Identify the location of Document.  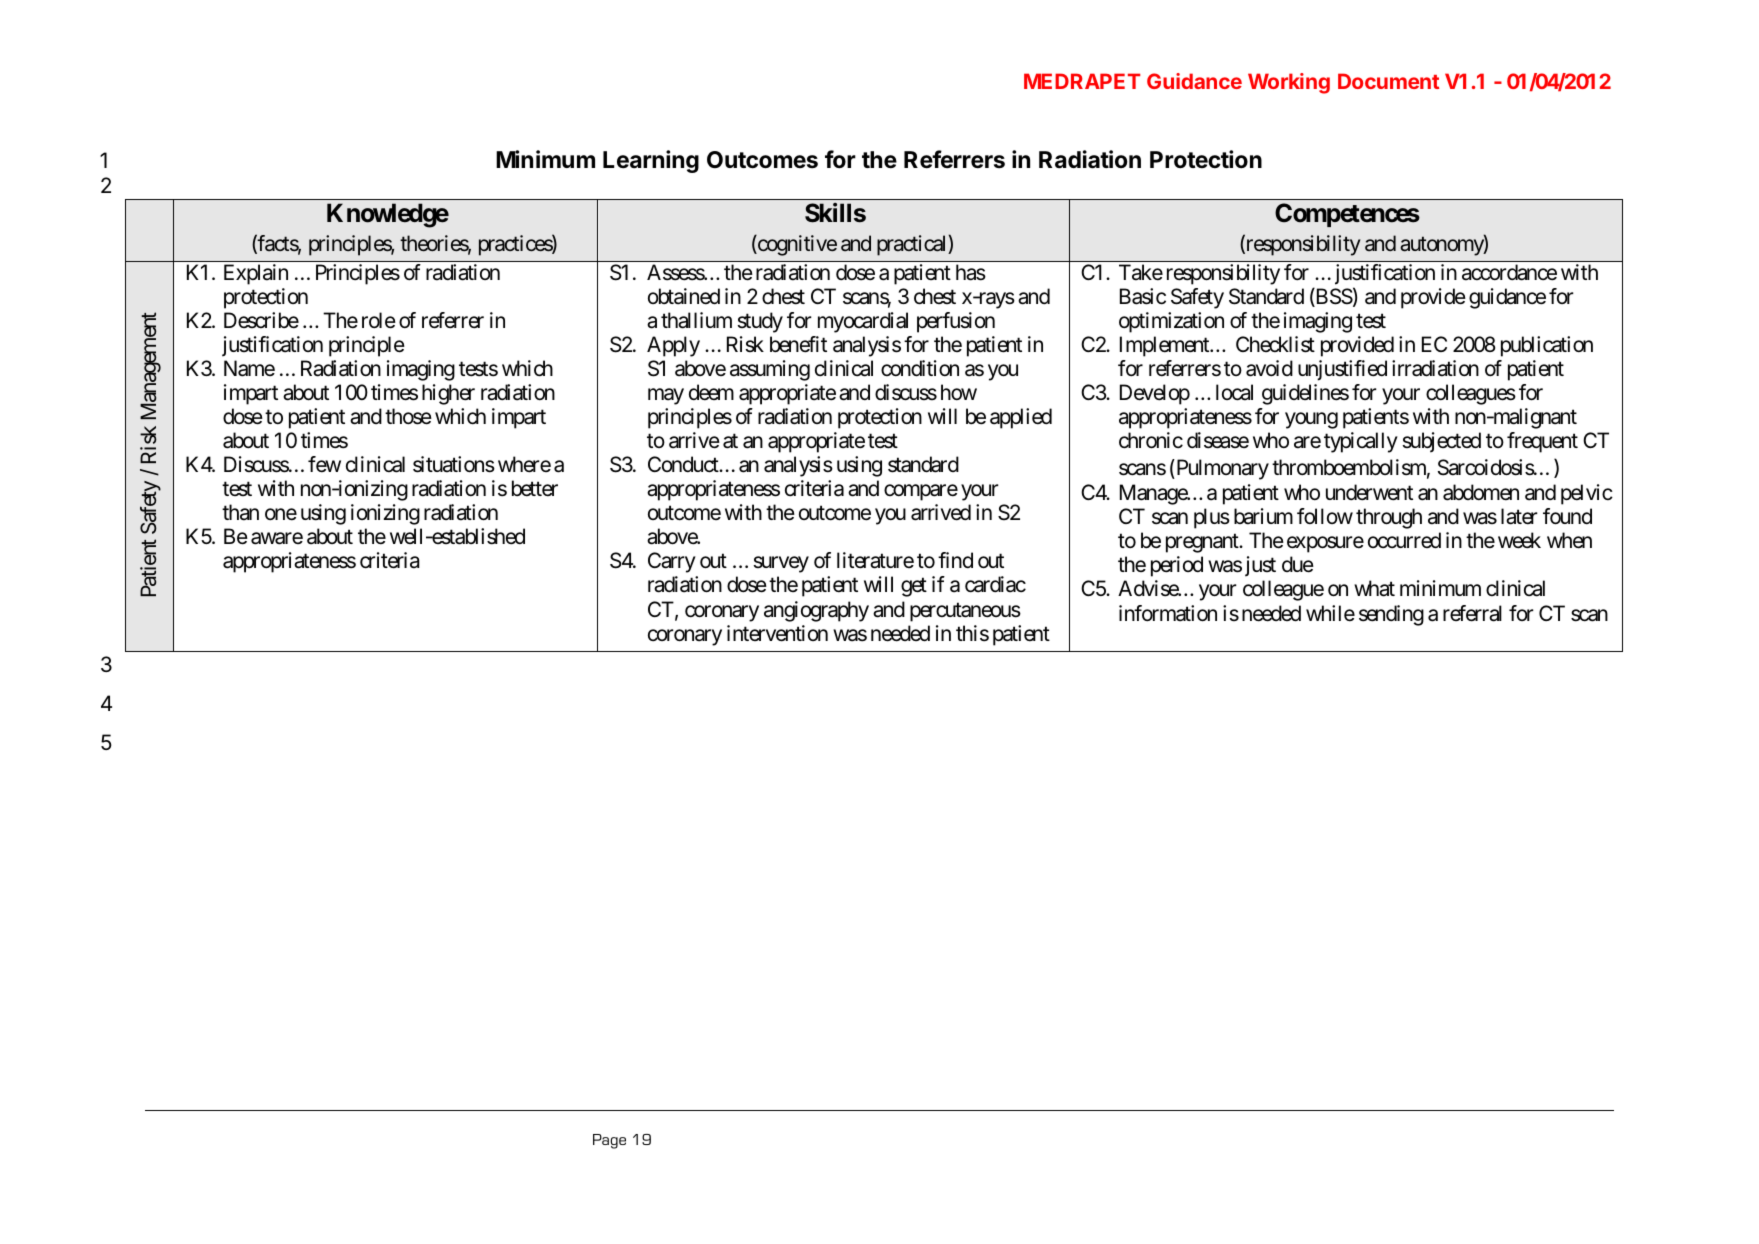
(1388, 81).
